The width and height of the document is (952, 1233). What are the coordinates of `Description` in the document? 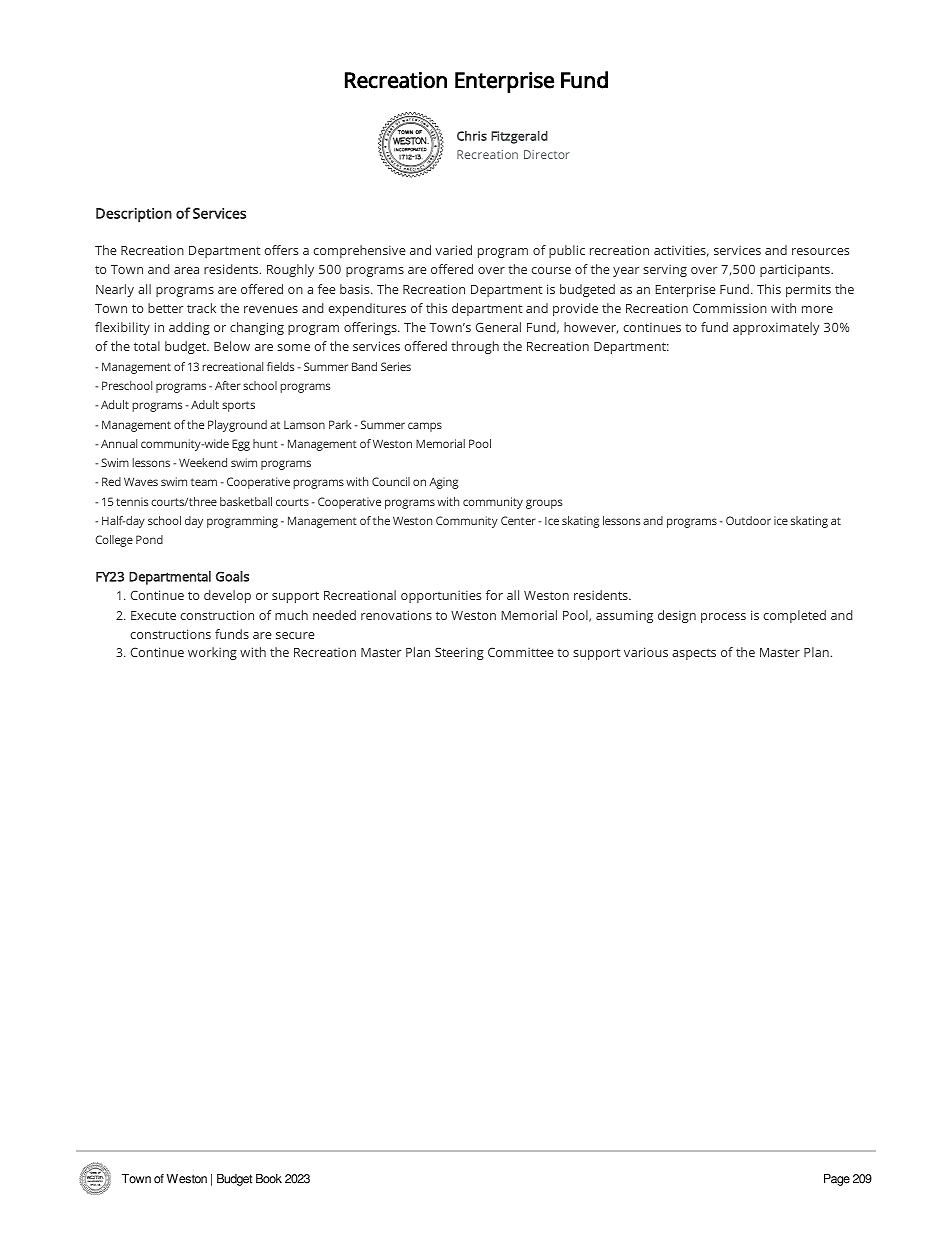 It's located at (134, 215).
